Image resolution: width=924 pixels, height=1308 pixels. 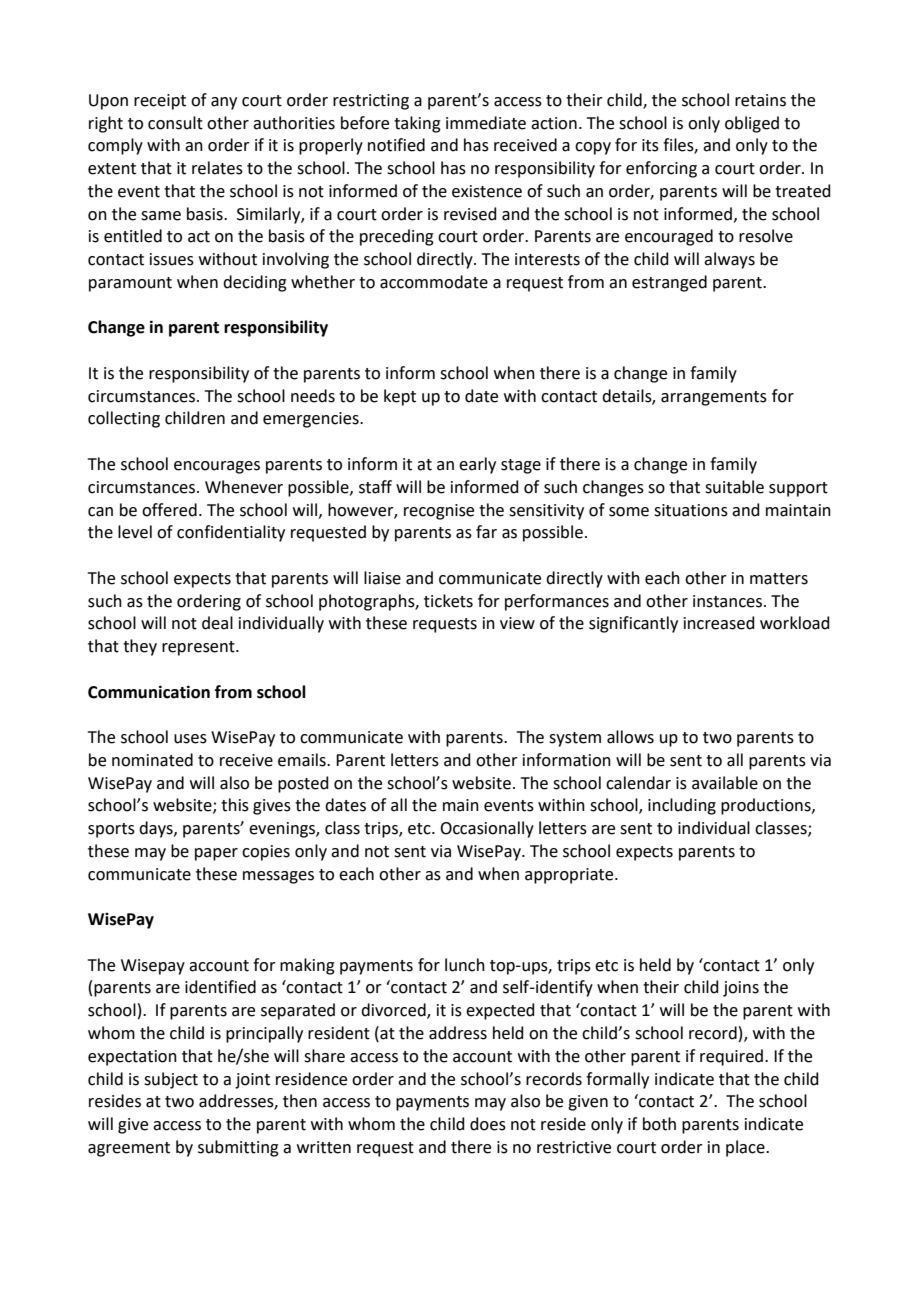 I want to click on subject, so click(x=171, y=1080).
